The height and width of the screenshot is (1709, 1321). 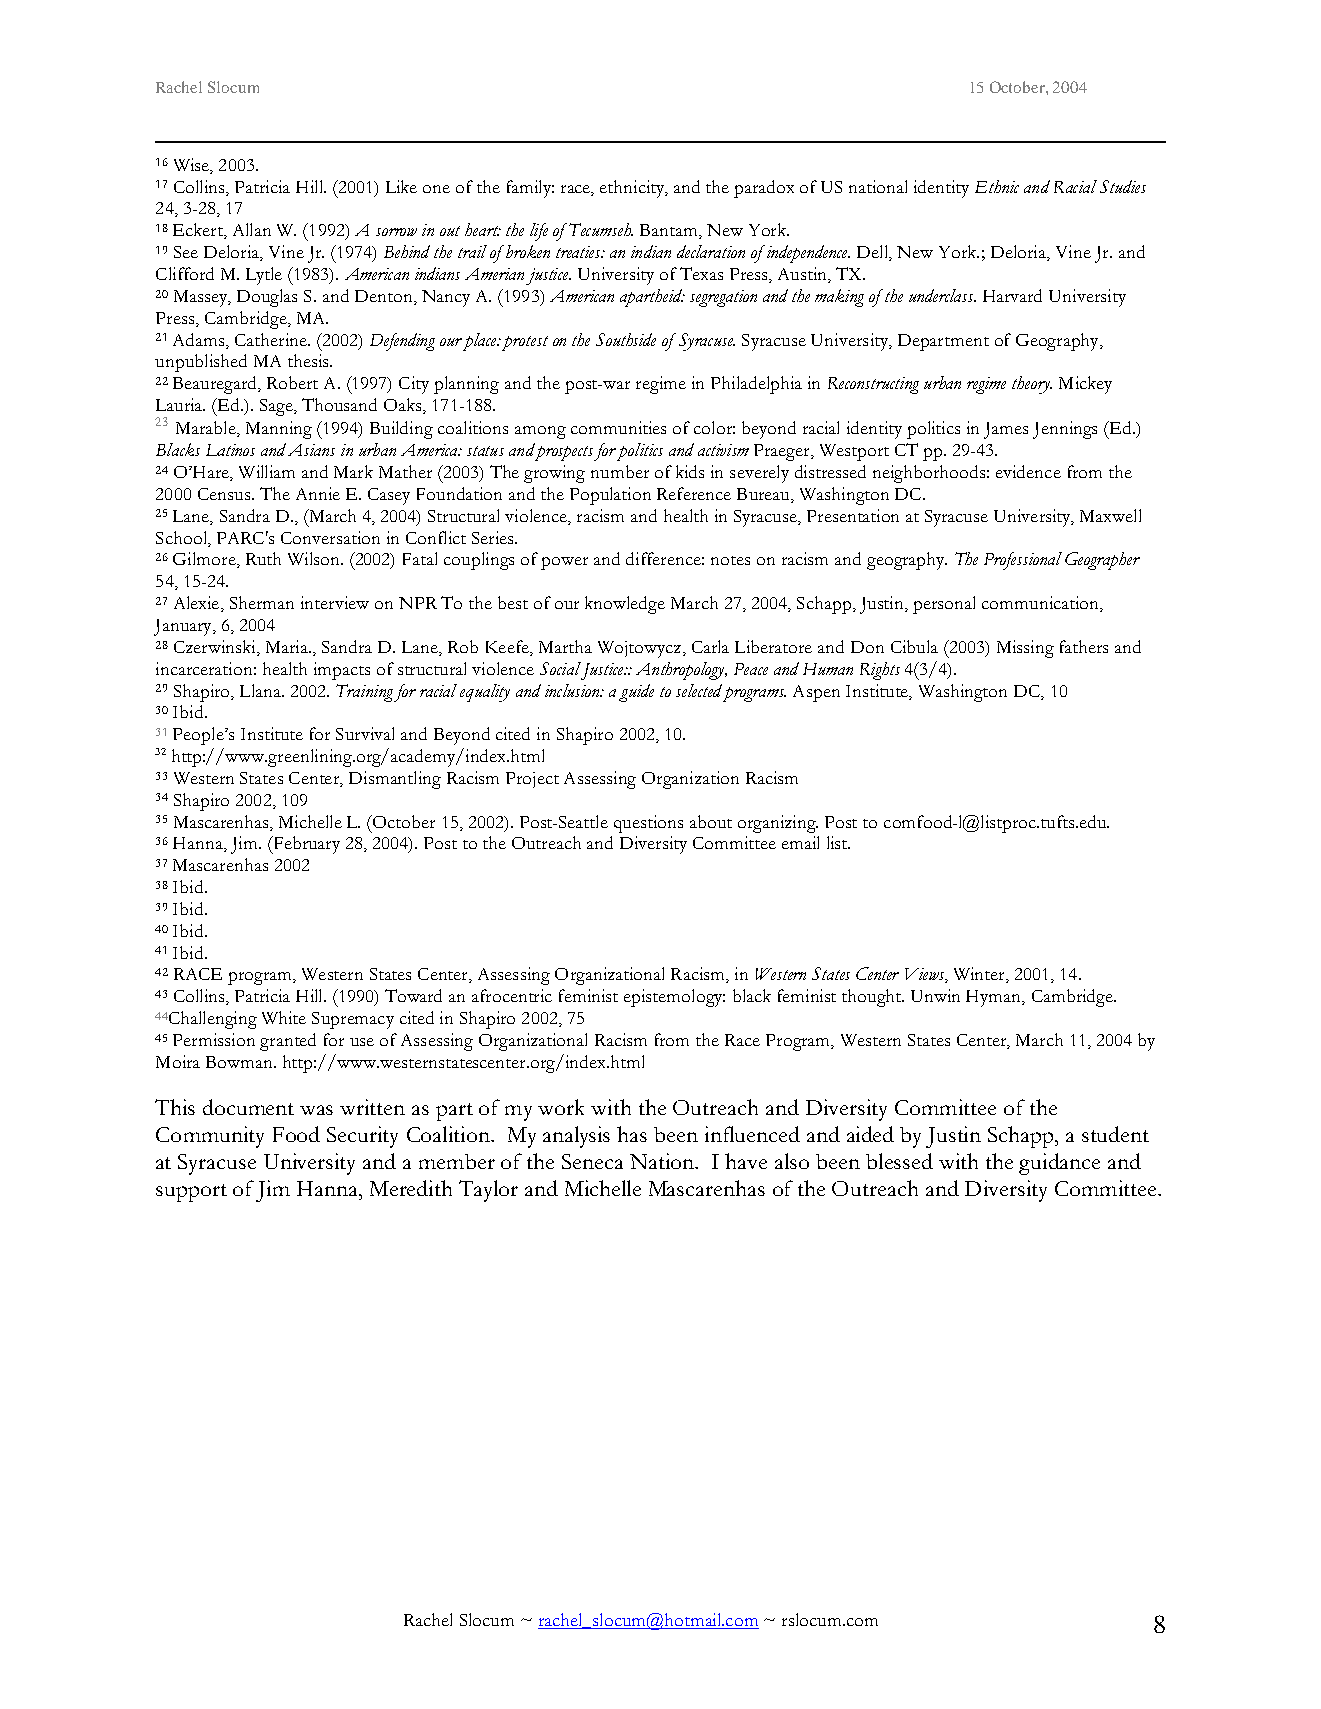 I want to click on questions, so click(x=648, y=824).
